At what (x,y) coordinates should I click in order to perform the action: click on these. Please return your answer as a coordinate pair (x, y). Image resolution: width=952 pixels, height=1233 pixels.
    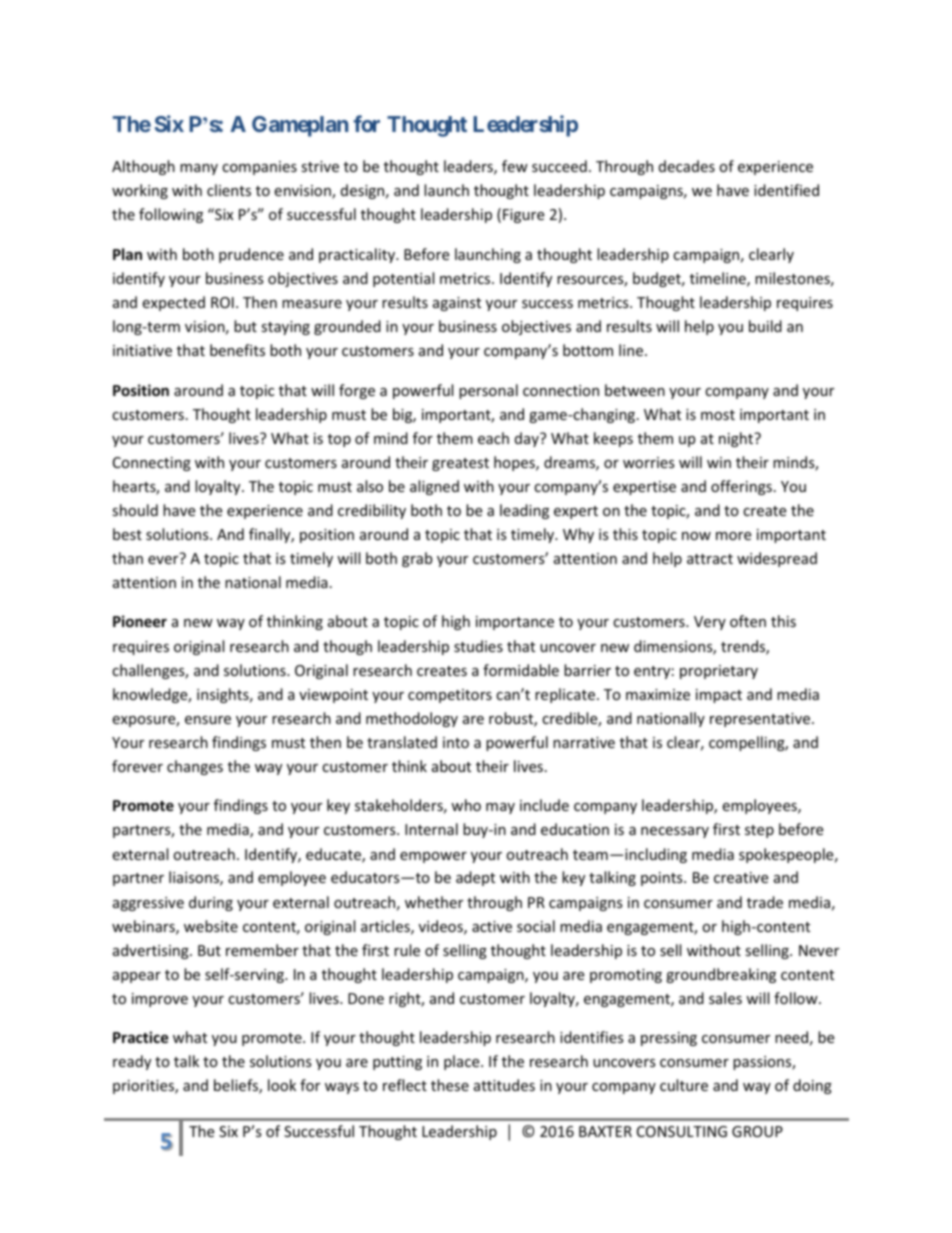
    Looking at the image, I should click on (450, 1085).
